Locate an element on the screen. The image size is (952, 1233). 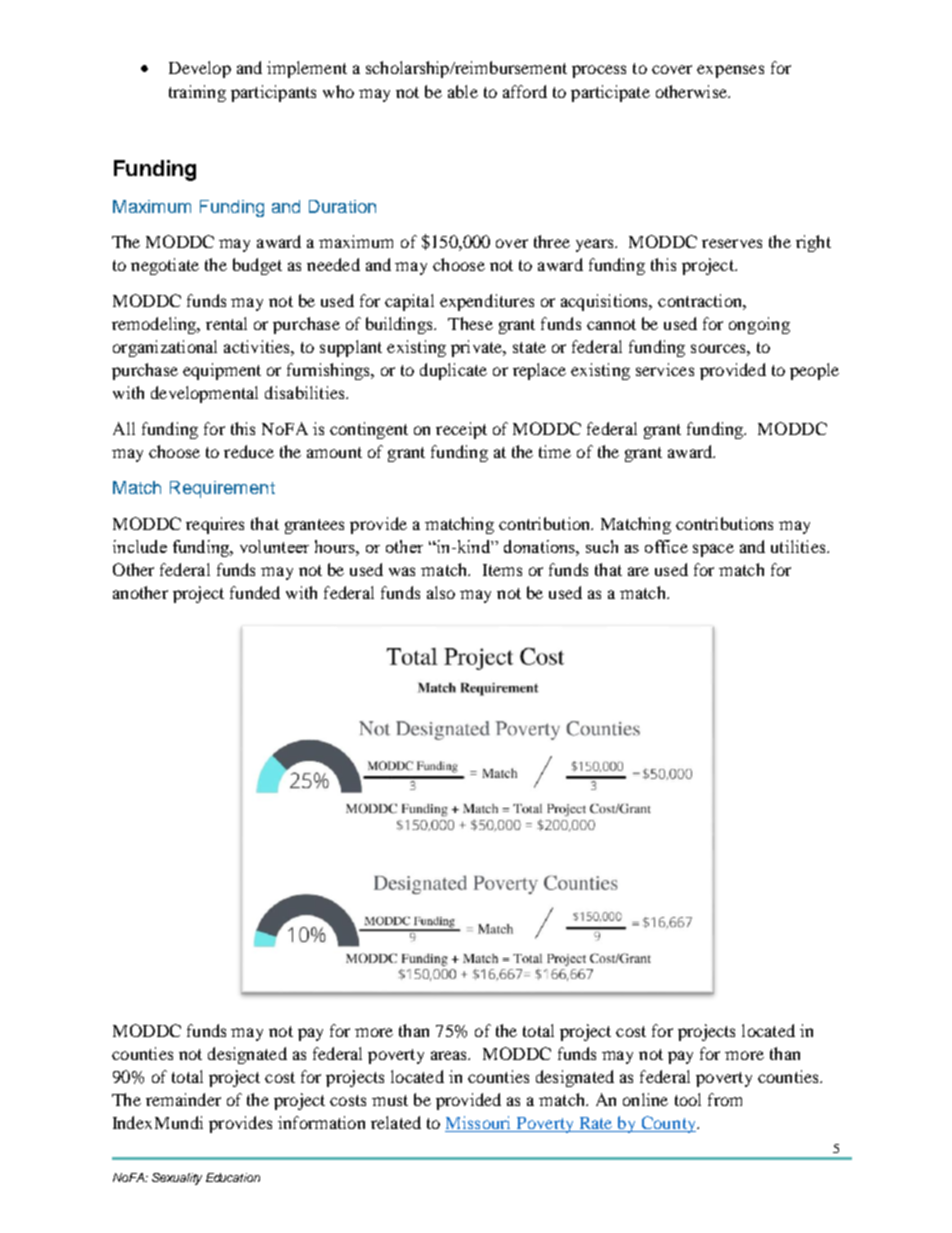
space is located at coordinates (713, 550).
